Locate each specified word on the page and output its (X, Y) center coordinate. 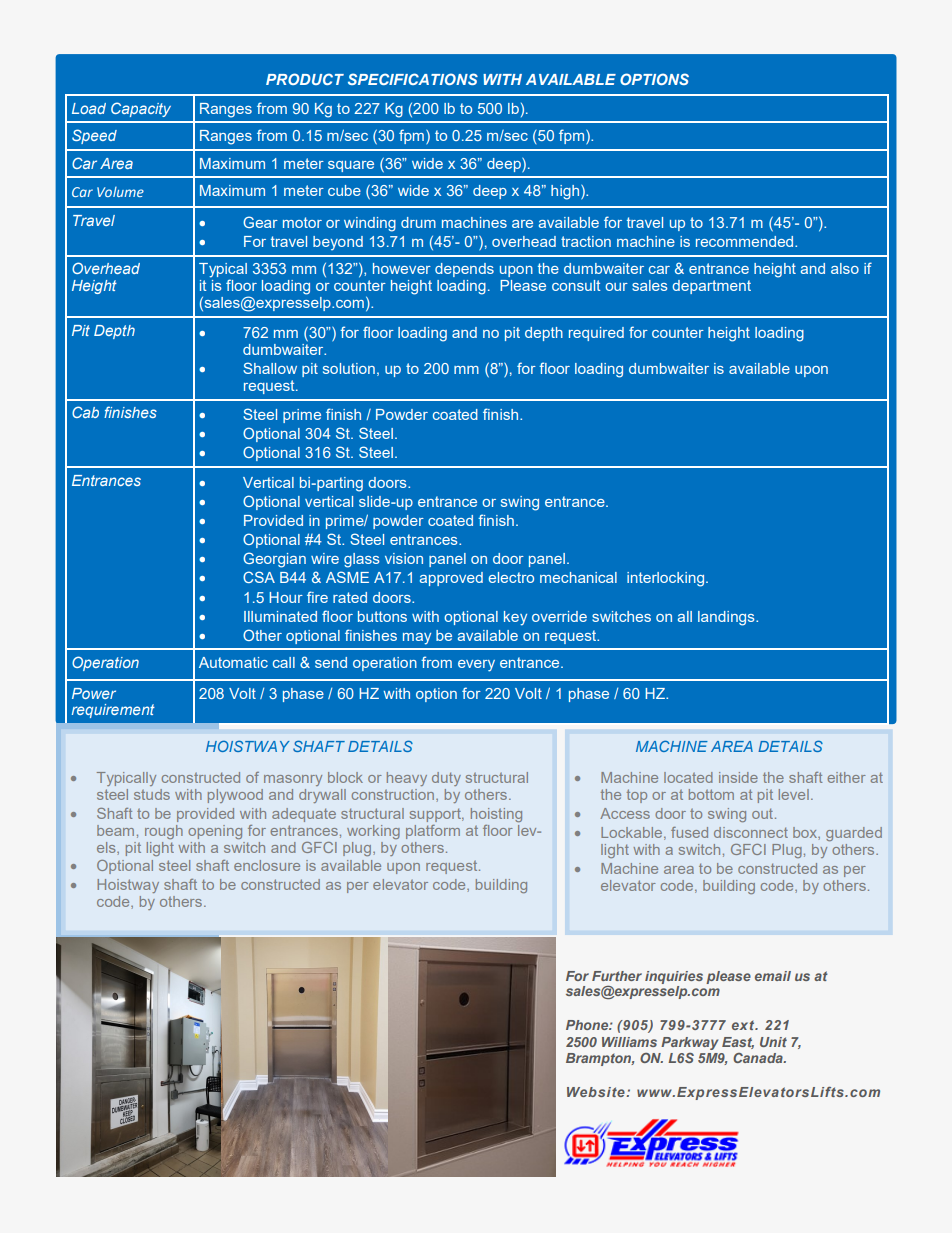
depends (464, 270)
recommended (746, 241)
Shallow (270, 368)
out (764, 813)
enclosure (267, 865)
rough (164, 832)
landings (727, 618)
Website (597, 1092)
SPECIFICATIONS (413, 79)
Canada (759, 1058)
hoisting (496, 815)
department (711, 287)
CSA (259, 577)
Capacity (141, 109)
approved (451, 579)
